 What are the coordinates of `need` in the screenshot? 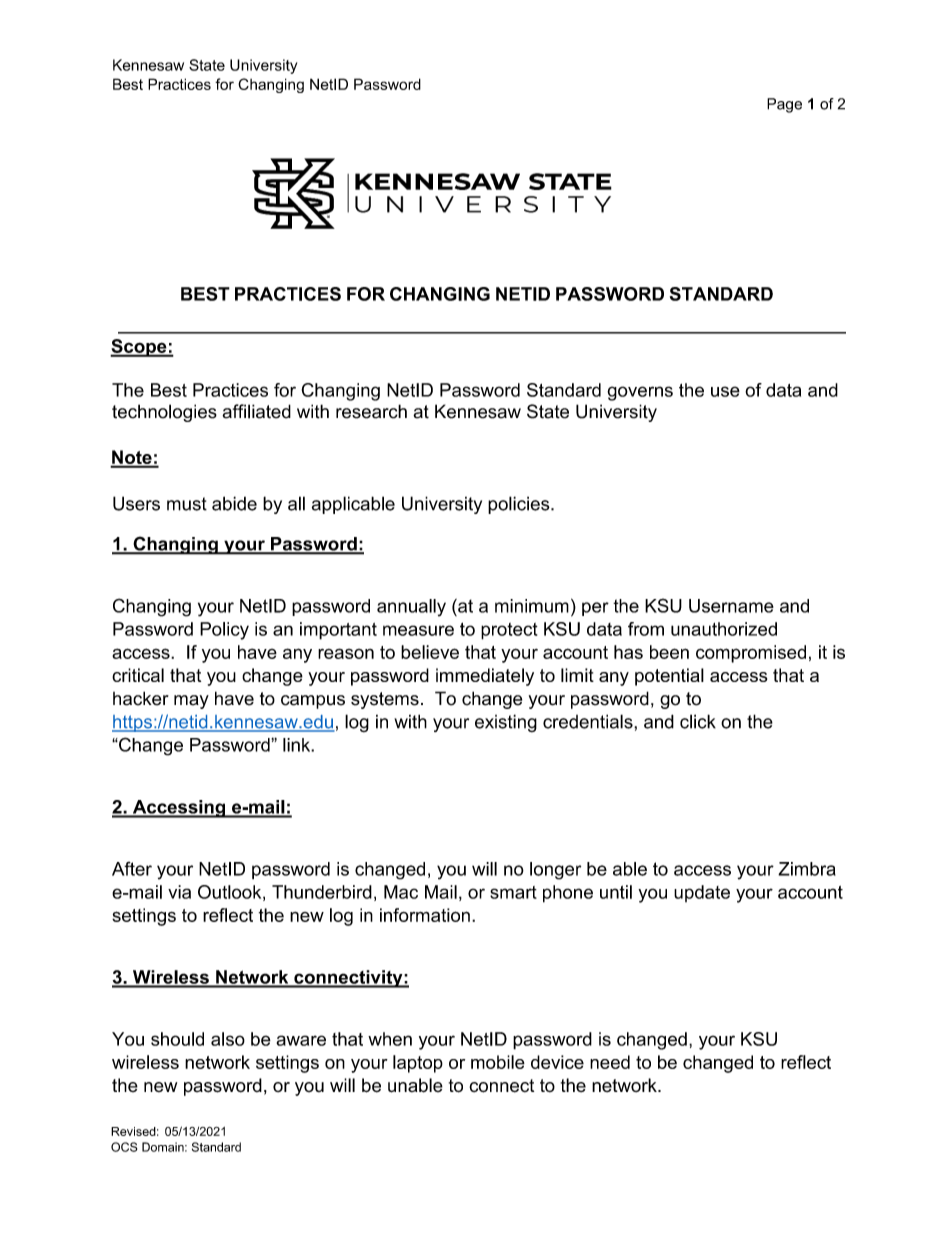 It's located at (610, 1062).
